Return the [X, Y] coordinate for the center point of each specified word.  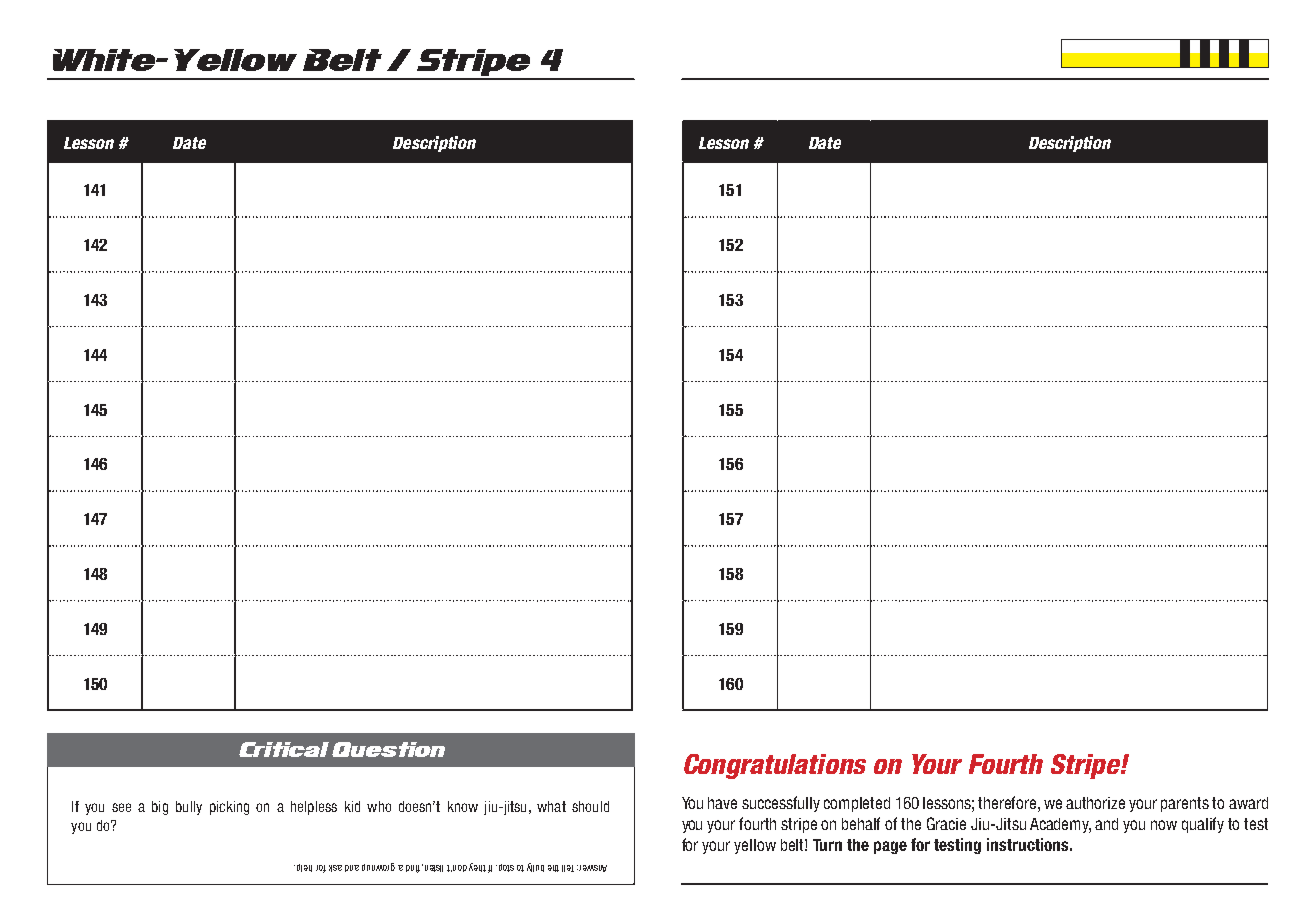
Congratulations [775, 766]
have [722, 803]
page [890, 847]
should [590, 806]
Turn [827, 845]
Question [388, 749]
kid [352, 806]
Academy [1060, 825]
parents [1185, 804]
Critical [284, 749]
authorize [1095, 803]
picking [229, 808]
